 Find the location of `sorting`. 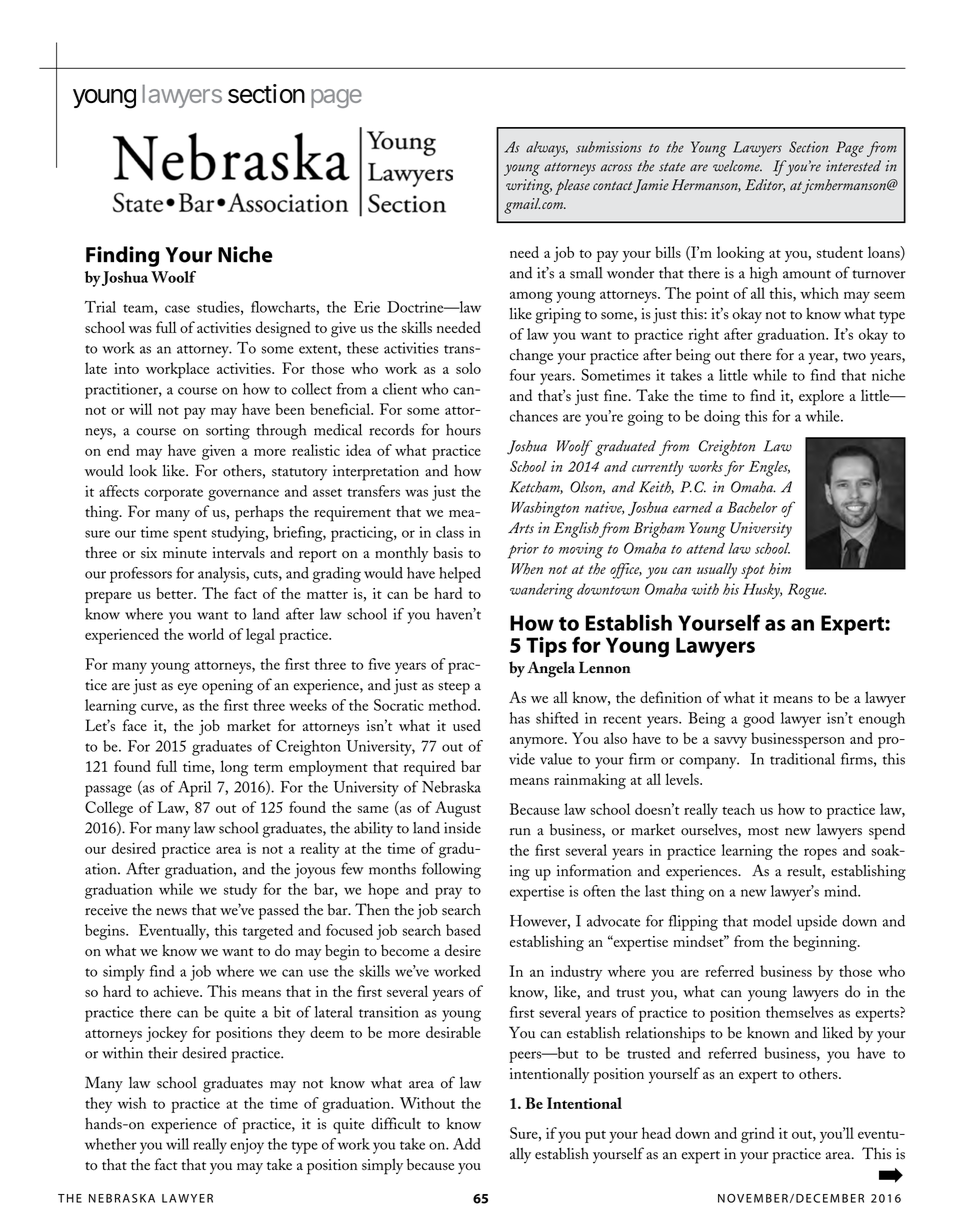

sorting is located at coordinates (228, 432).
